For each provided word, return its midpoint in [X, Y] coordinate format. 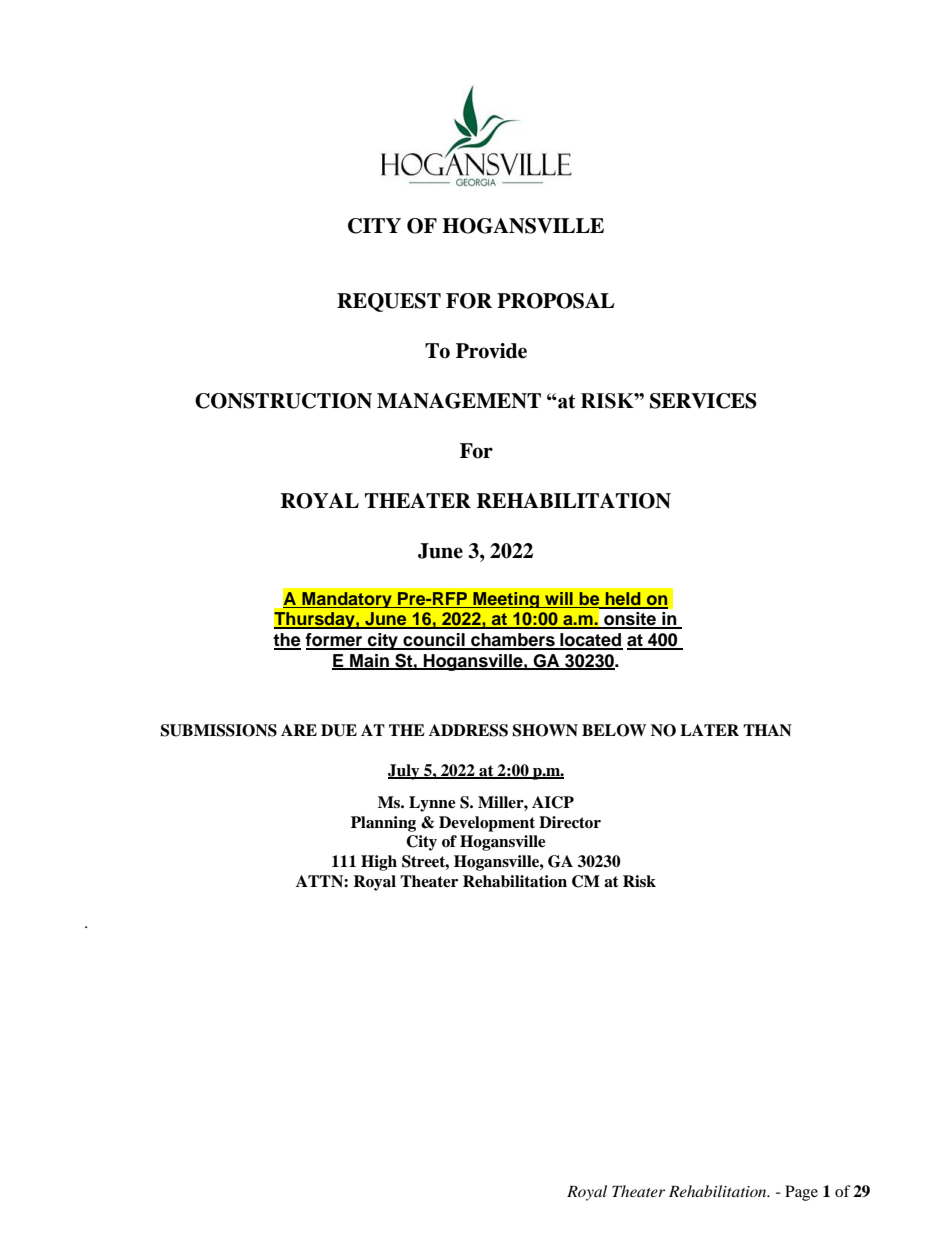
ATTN [320, 881]
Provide [491, 351]
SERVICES [703, 401]
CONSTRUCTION [283, 401]
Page [801, 1193]
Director [570, 822]
